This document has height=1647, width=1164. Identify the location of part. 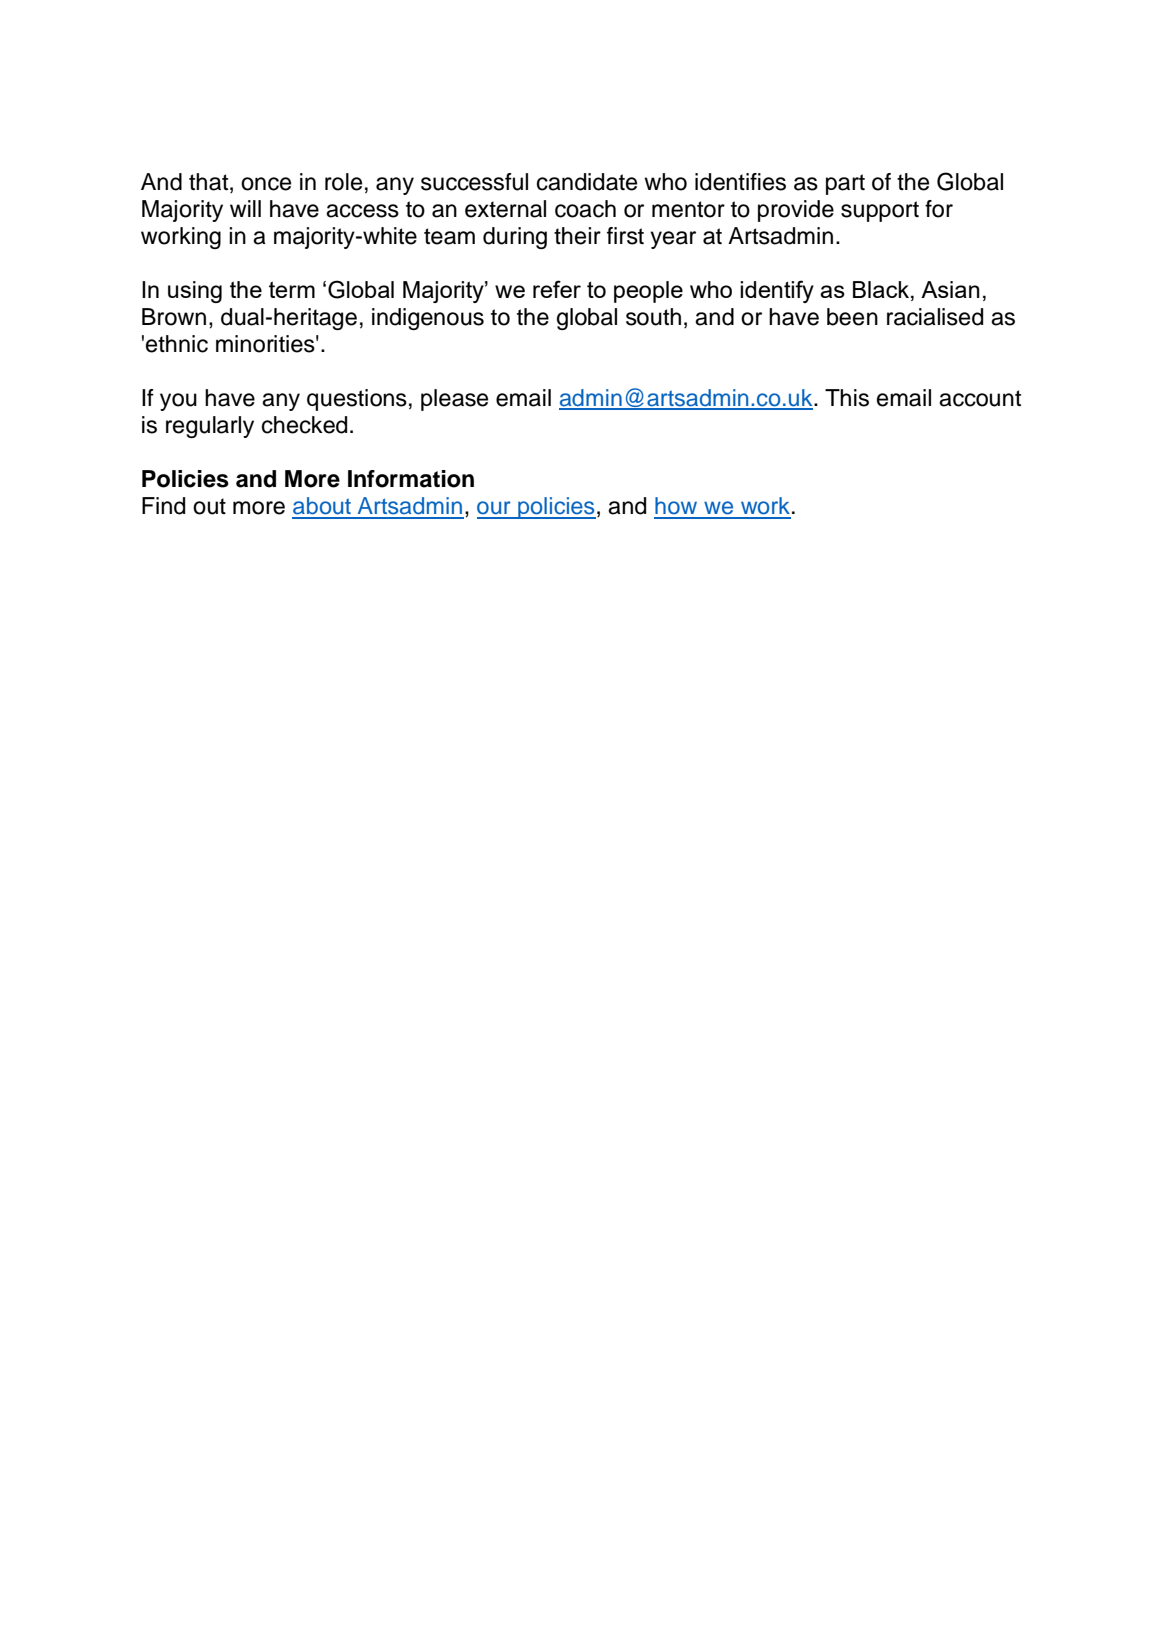
(845, 184).
